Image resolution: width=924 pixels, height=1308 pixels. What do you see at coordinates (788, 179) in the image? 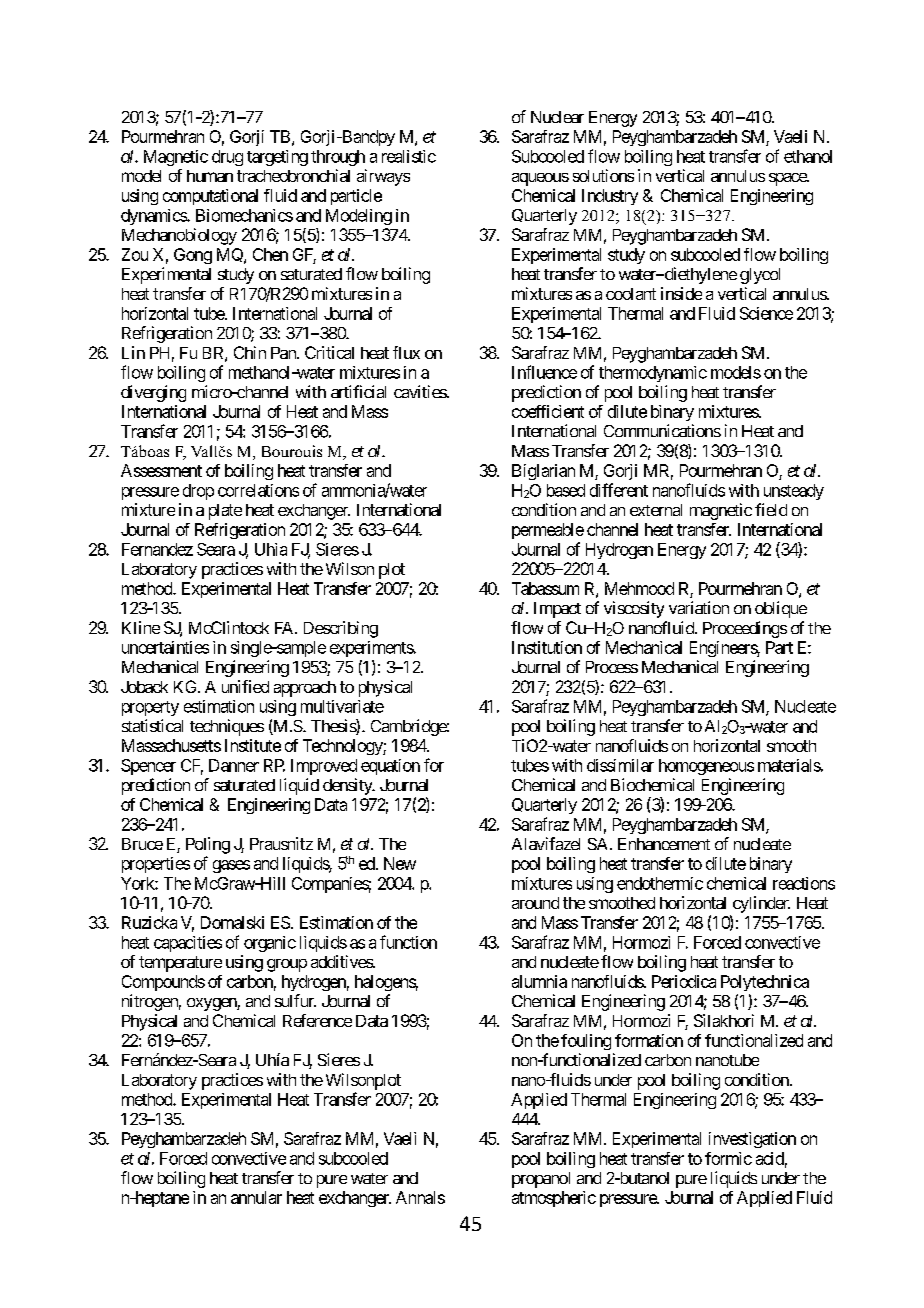
I see `space` at bounding box center [788, 179].
